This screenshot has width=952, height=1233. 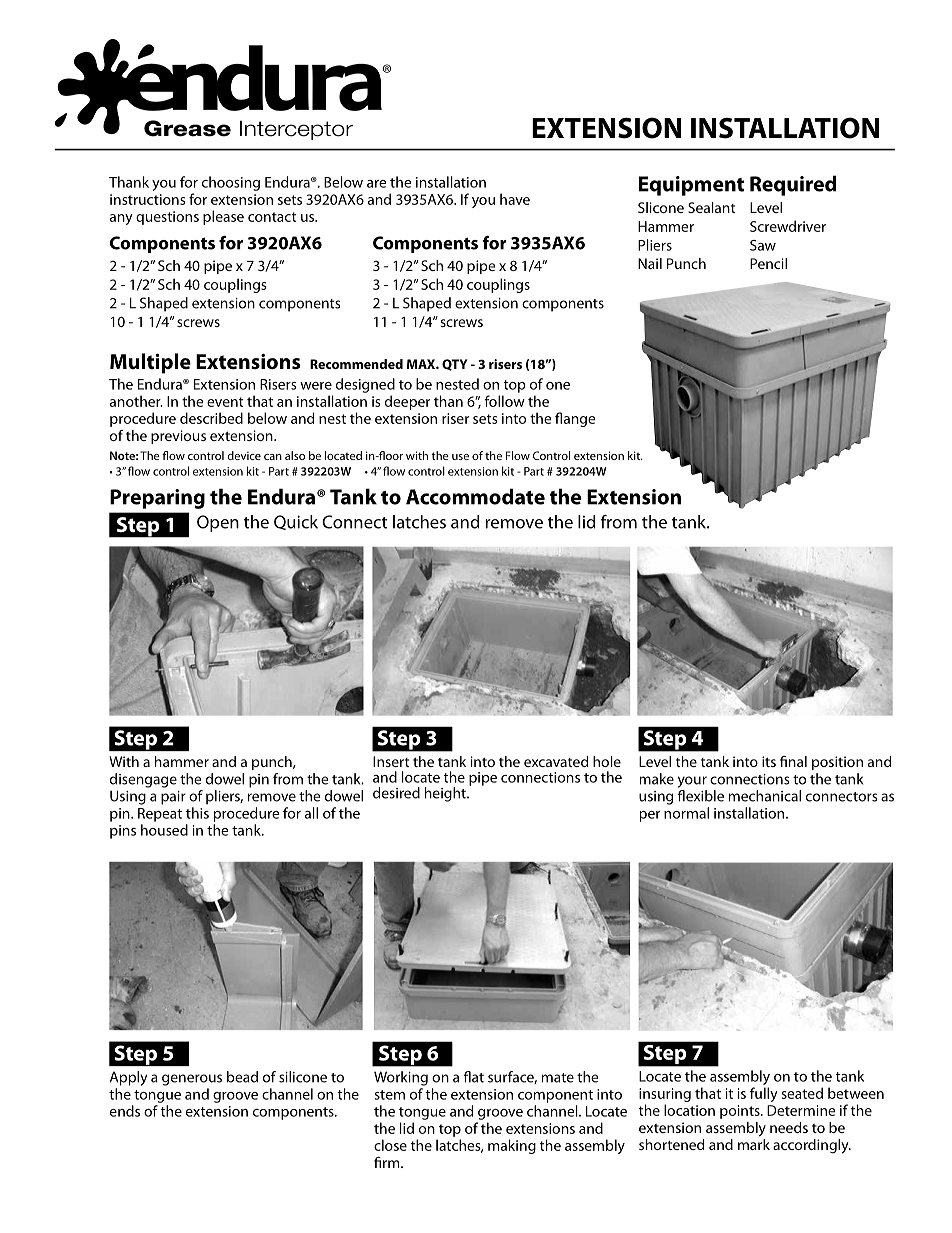 I want to click on please, so click(x=223, y=217).
